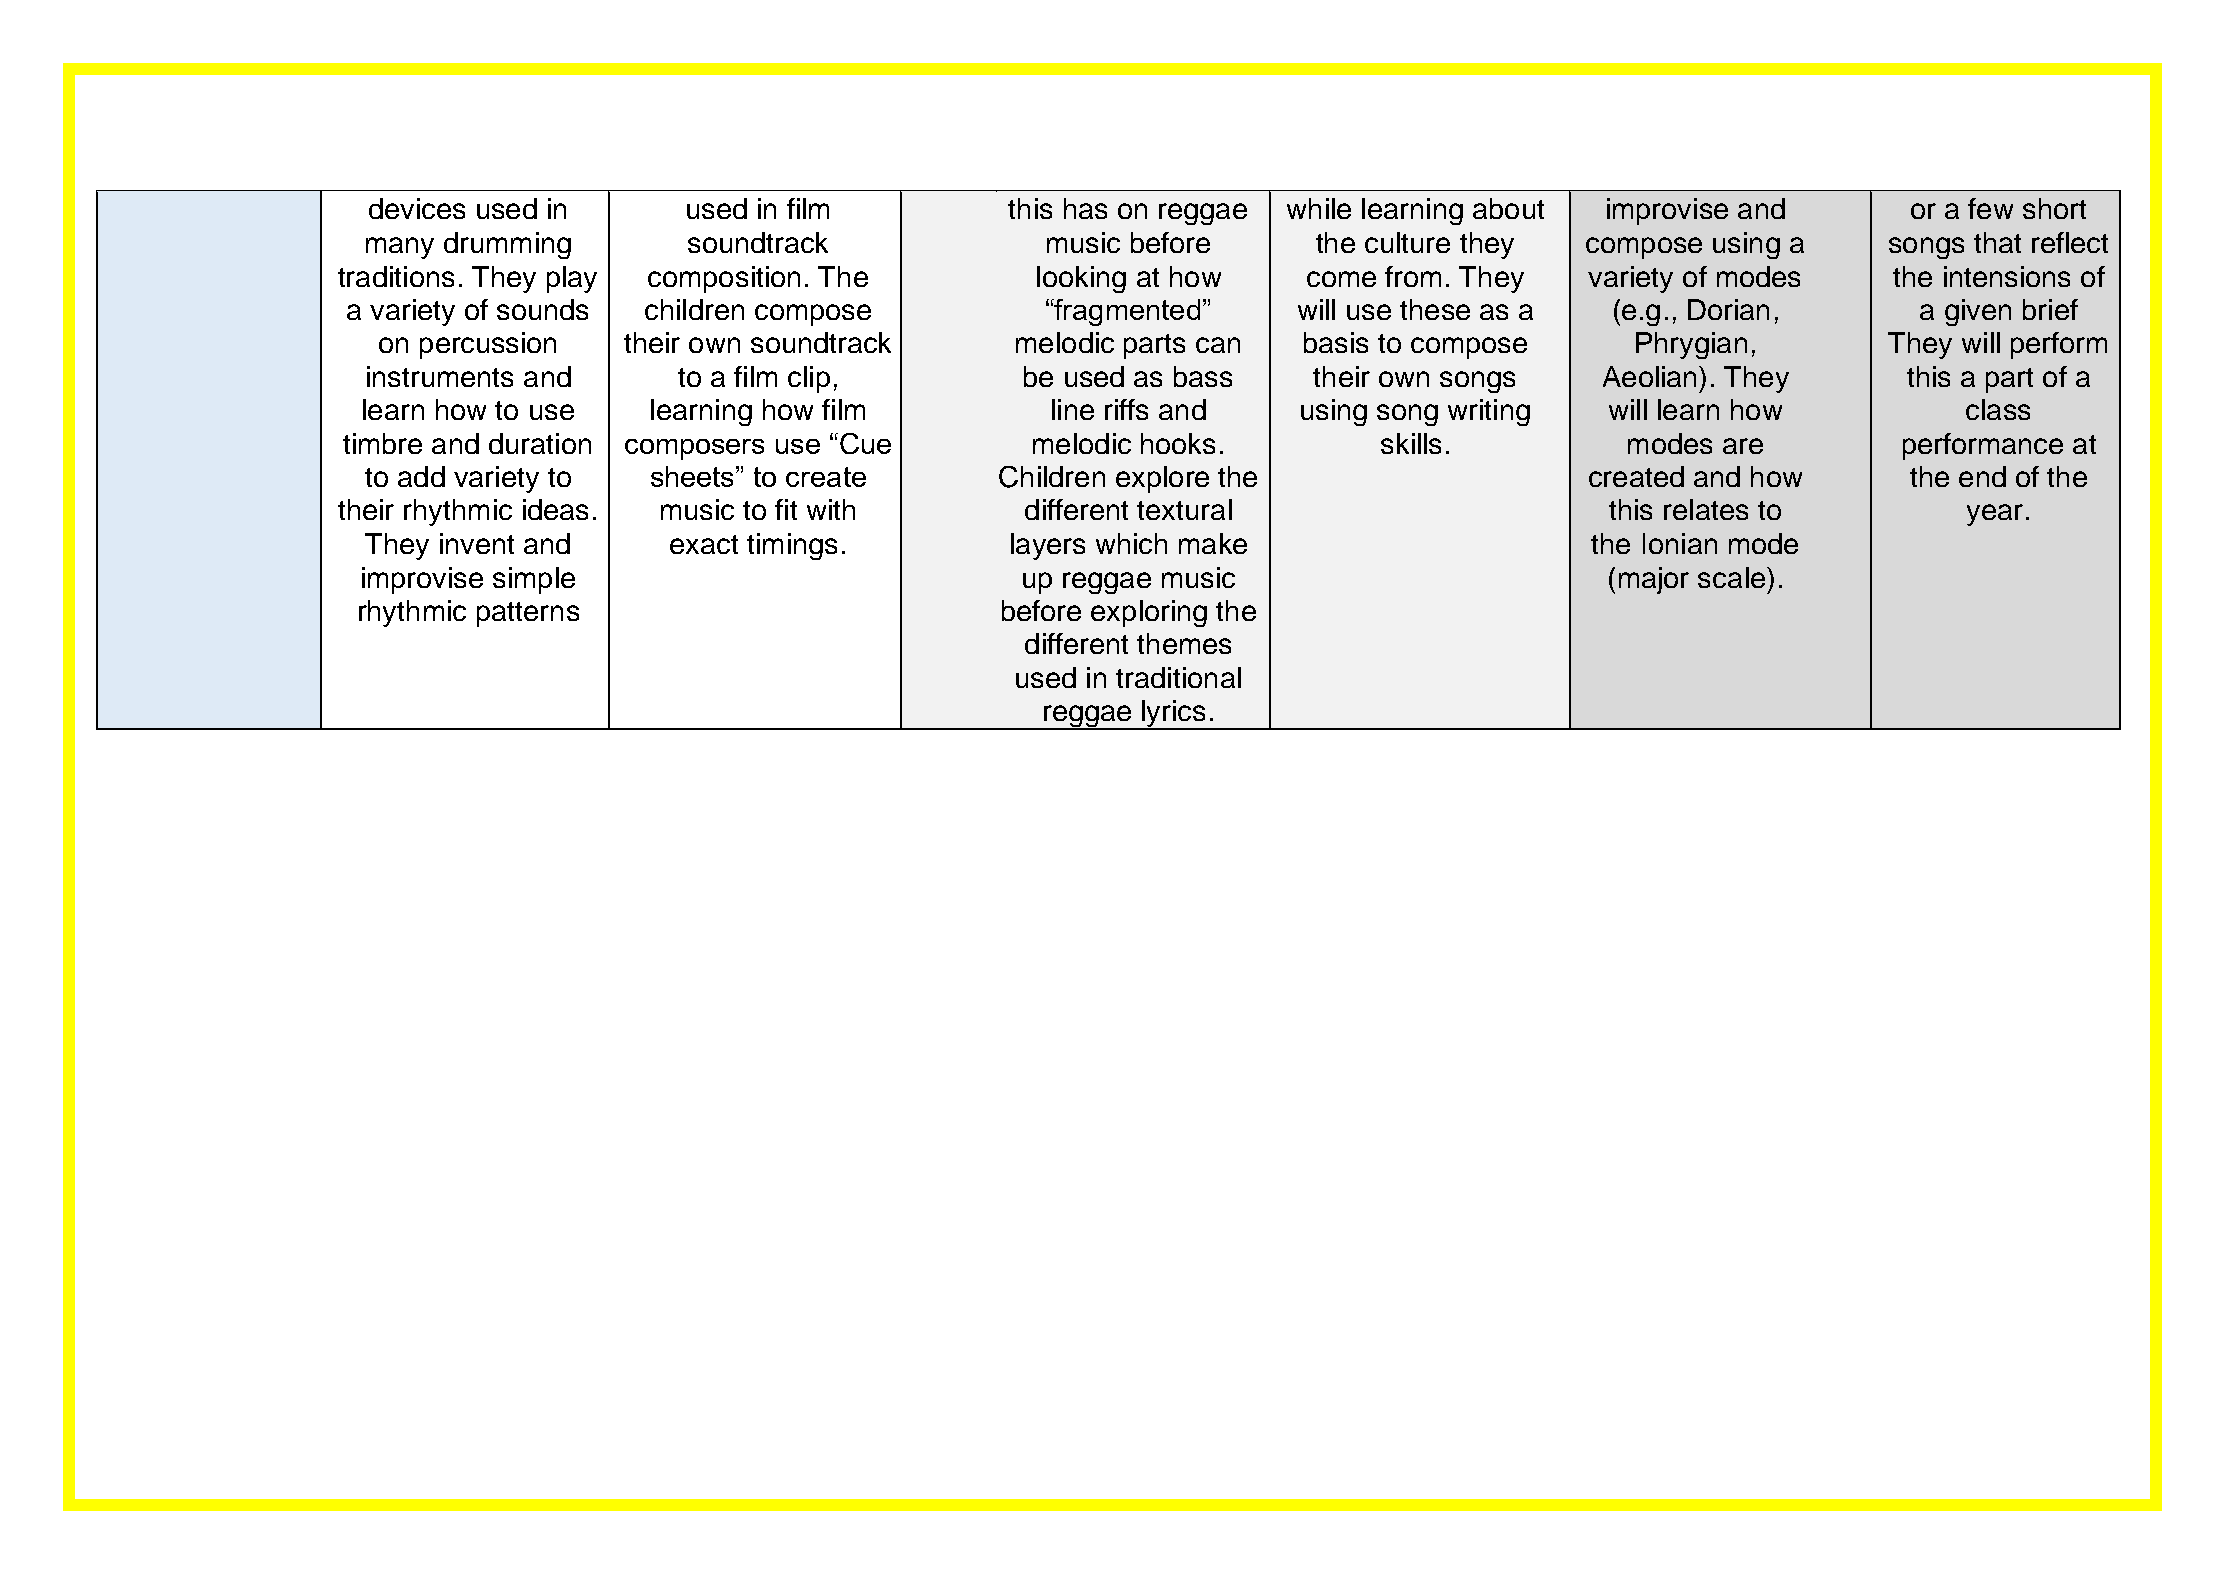 The height and width of the document is (1574, 2225). Describe the element at coordinates (488, 345) in the document. I see `percussion` at that location.
